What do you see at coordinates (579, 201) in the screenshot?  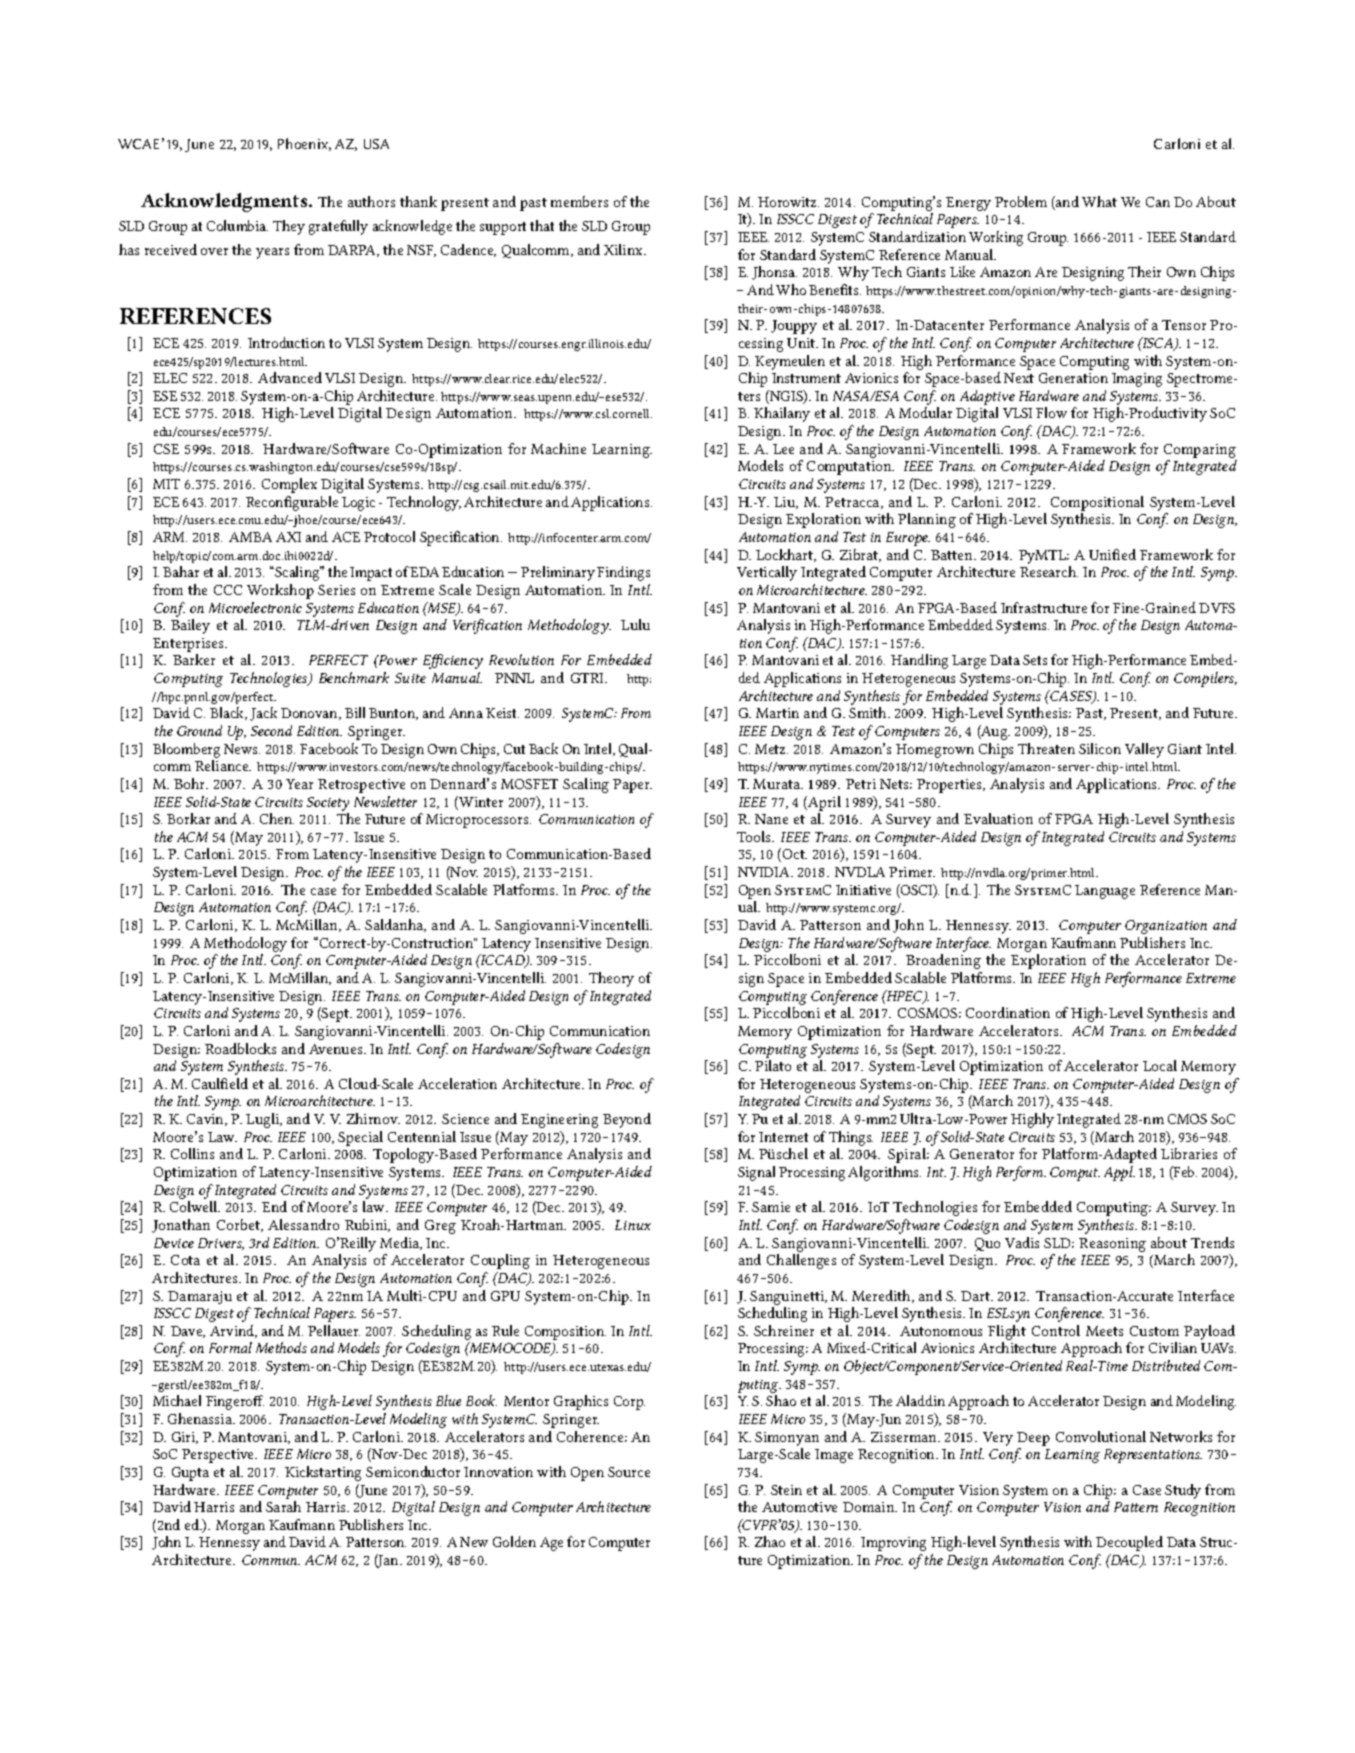 I see `members` at bounding box center [579, 201].
